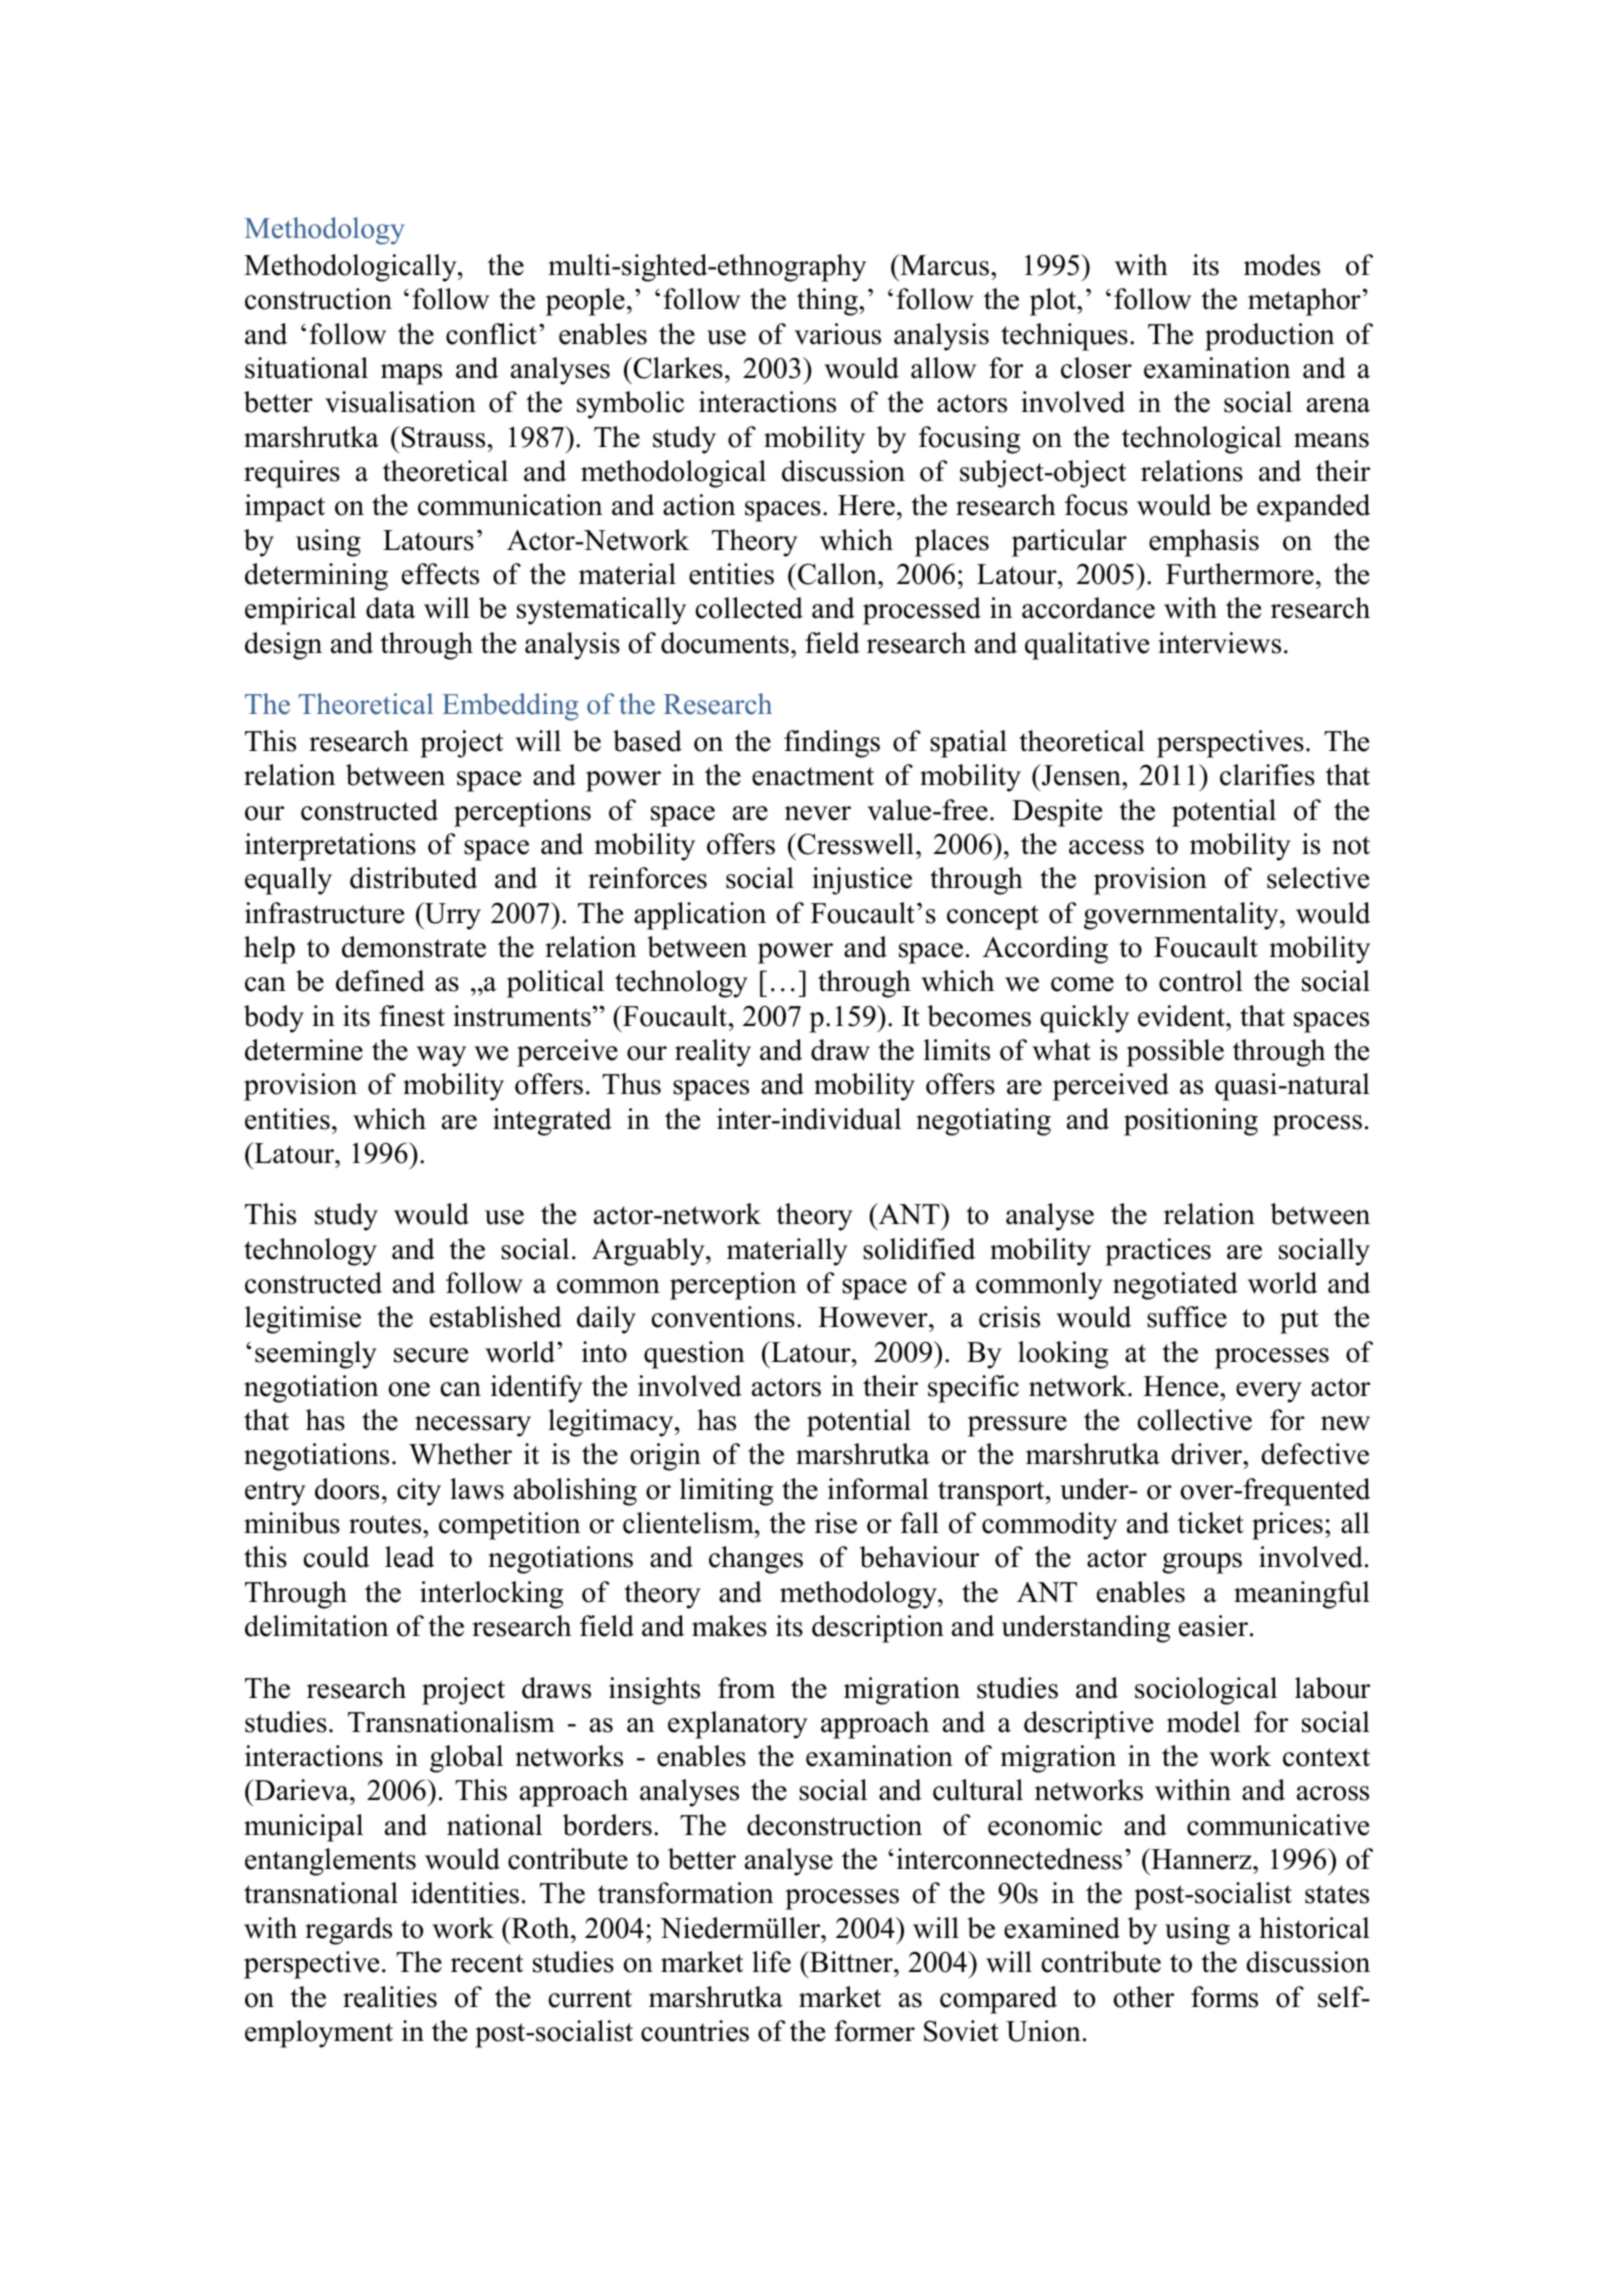 Image resolution: width=1615 pixels, height=2284 pixels. What do you see at coordinates (828, 302) in the screenshot?
I see `thing` at bounding box center [828, 302].
